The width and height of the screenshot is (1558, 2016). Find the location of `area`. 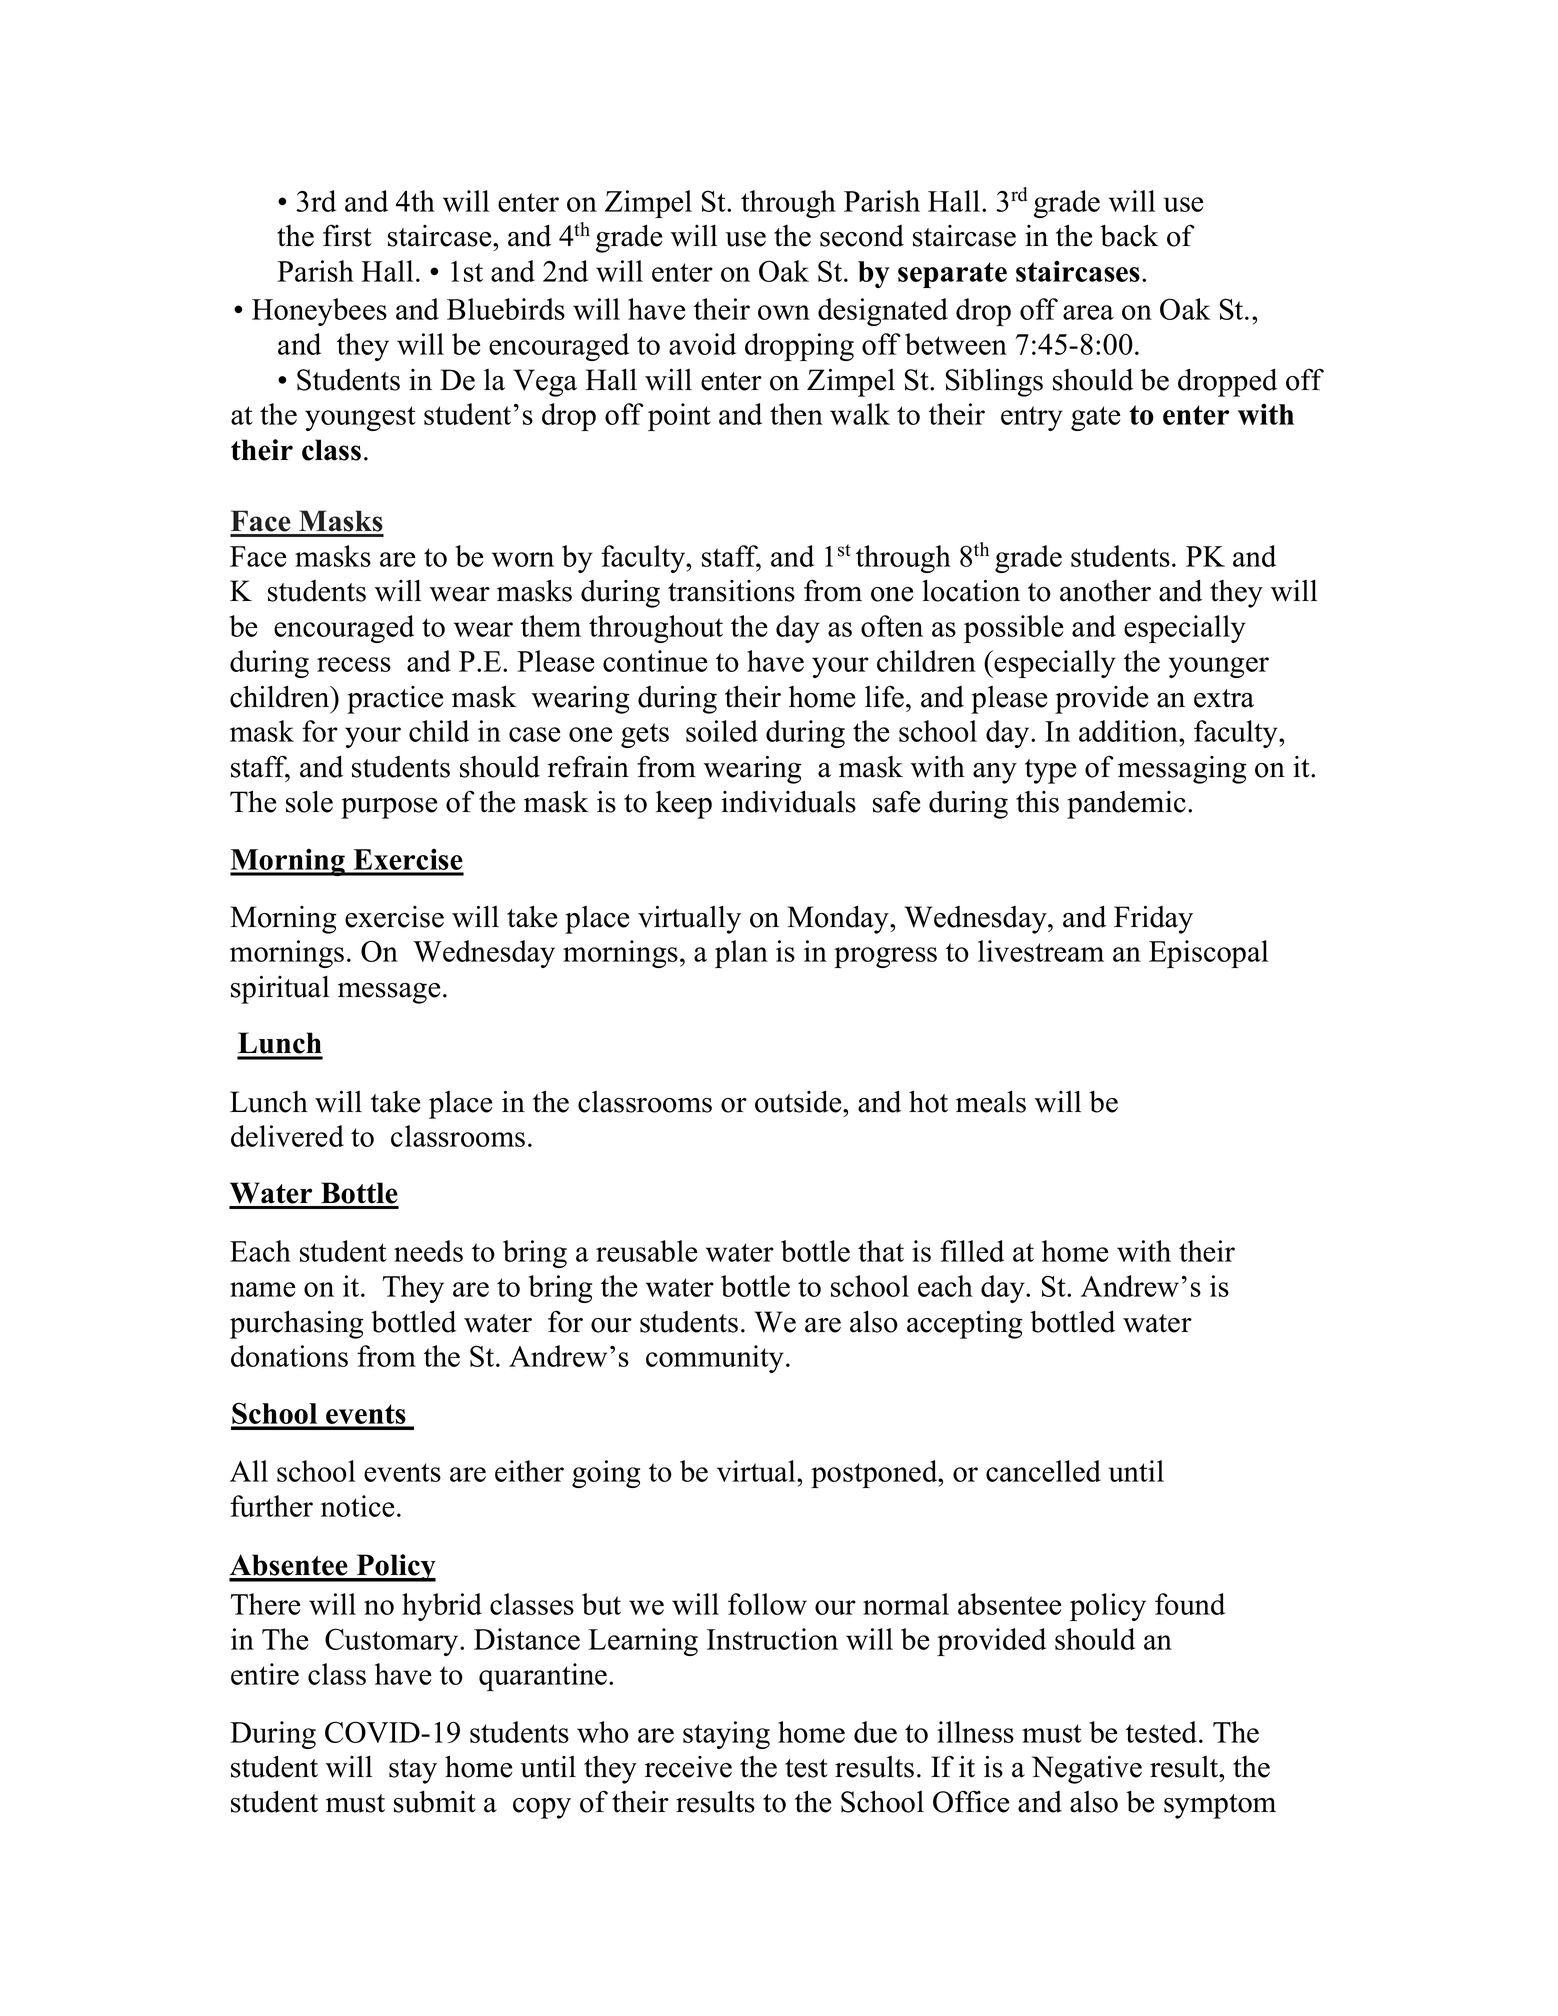

area is located at coordinates (1088, 312).
